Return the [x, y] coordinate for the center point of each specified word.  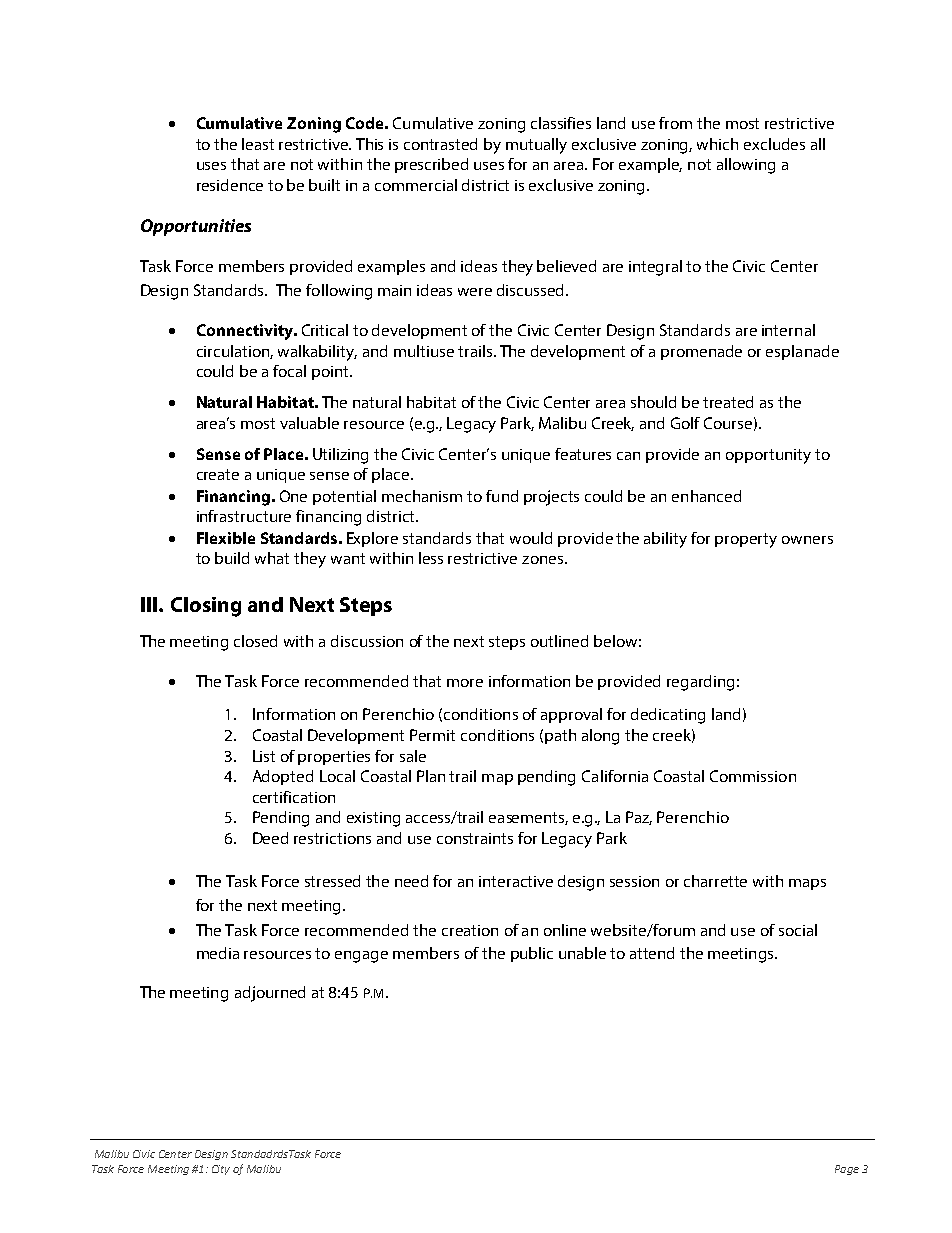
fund [502, 496]
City [221, 1170]
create [218, 474]
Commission [753, 776]
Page [847, 1170]
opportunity [768, 456]
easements [528, 818]
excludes [774, 144]
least [258, 144]
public [532, 954]
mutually [536, 146]
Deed [270, 838]
